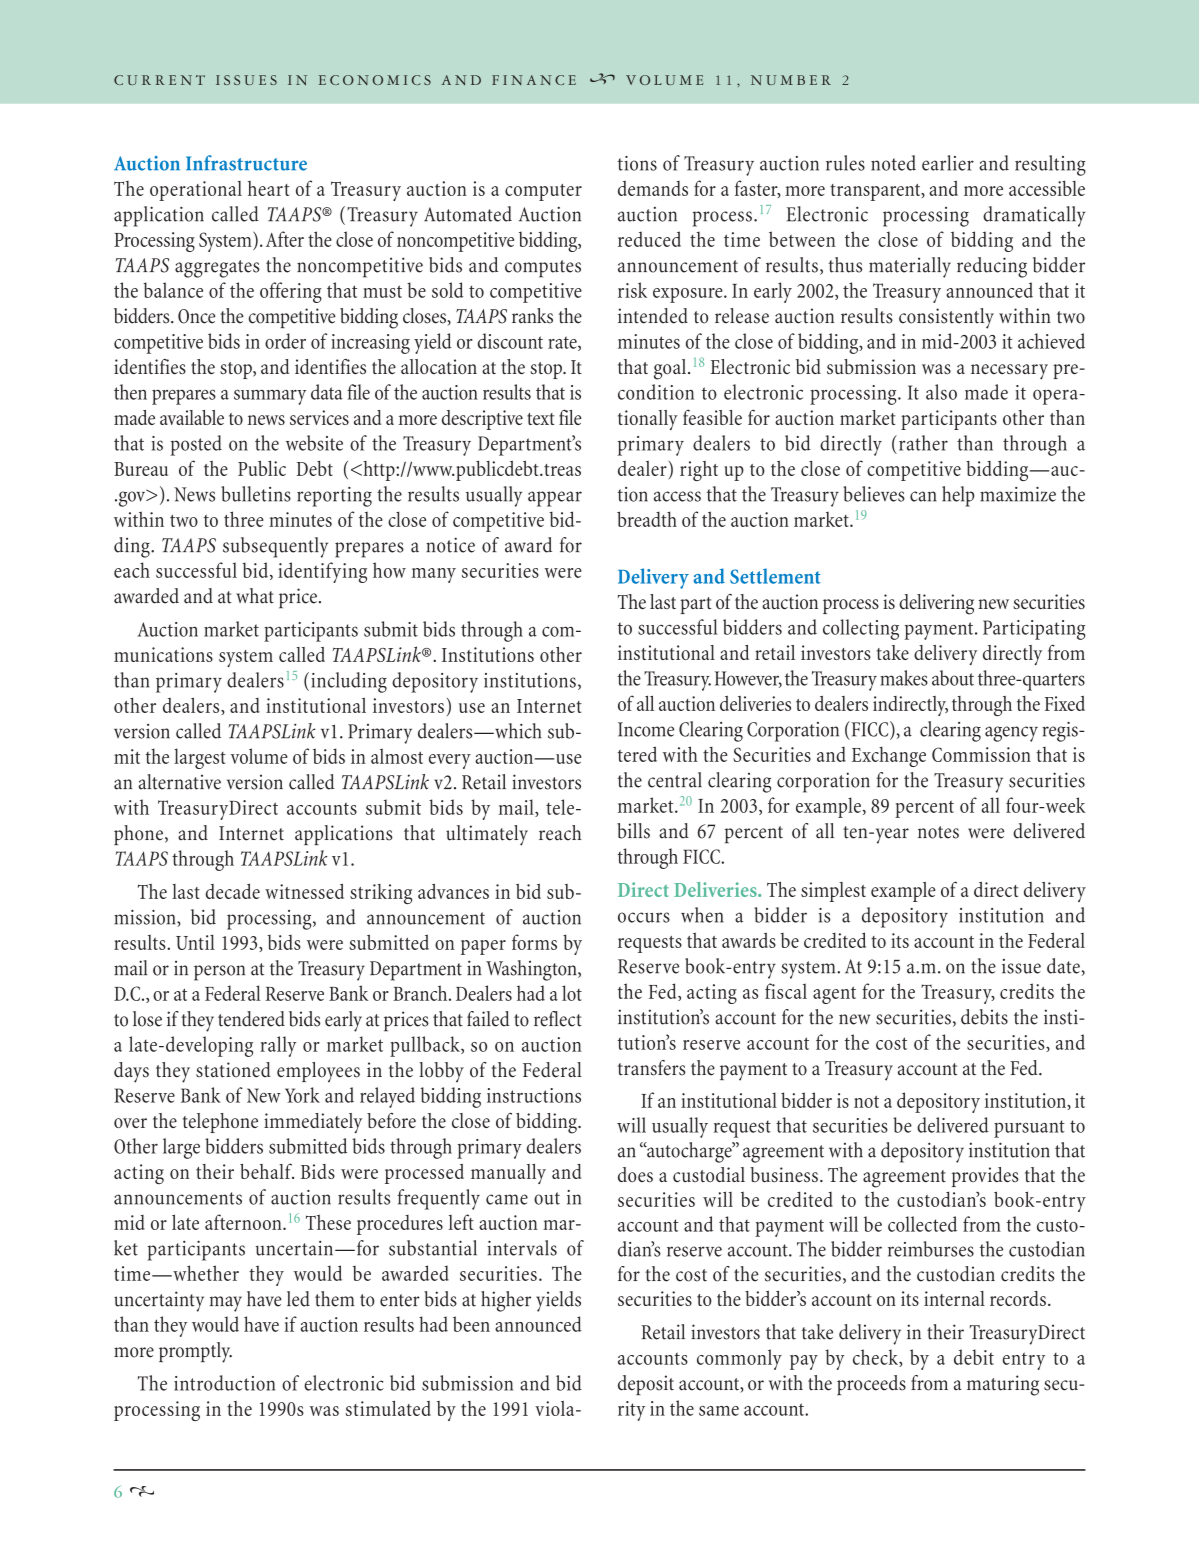  I want to click on alternative, so click(179, 782).
